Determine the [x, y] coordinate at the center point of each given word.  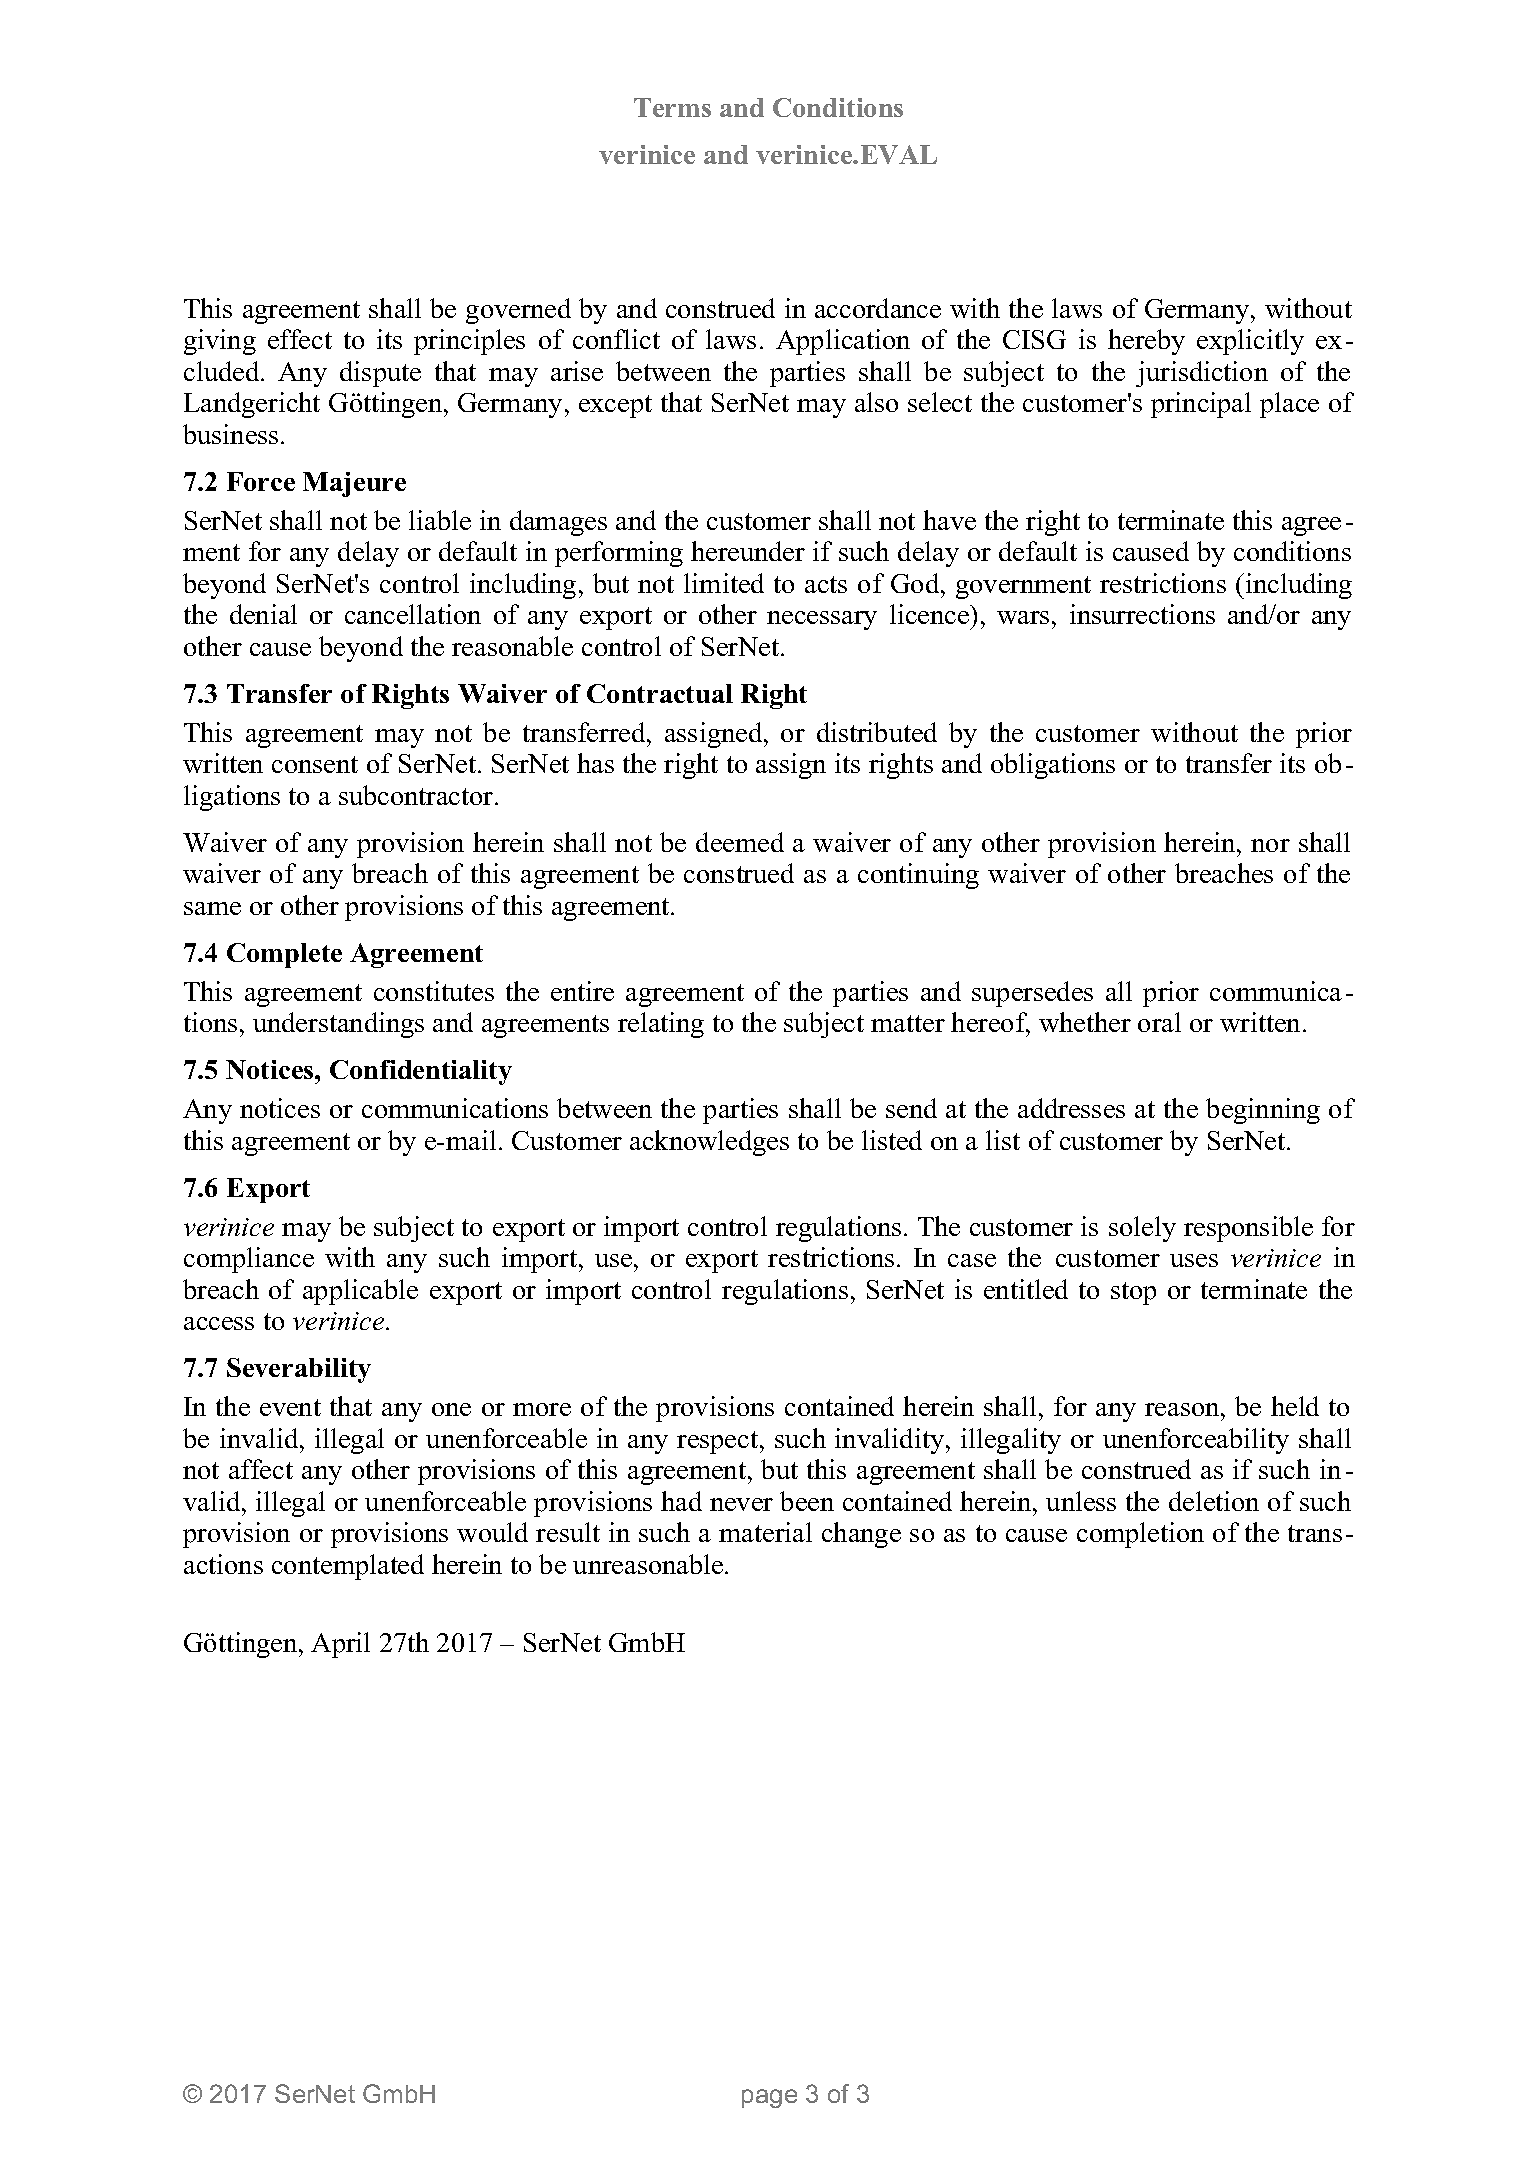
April [340, 1645]
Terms [672, 107]
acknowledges [709, 1143]
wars [1023, 617]
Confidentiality [421, 1072]
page [769, 2098]
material [765, 1532]
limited [724, 583]
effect [300, 339]
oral [1159, 1022]
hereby [1146, 342]
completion [1140, 1535]
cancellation [413, 614]
